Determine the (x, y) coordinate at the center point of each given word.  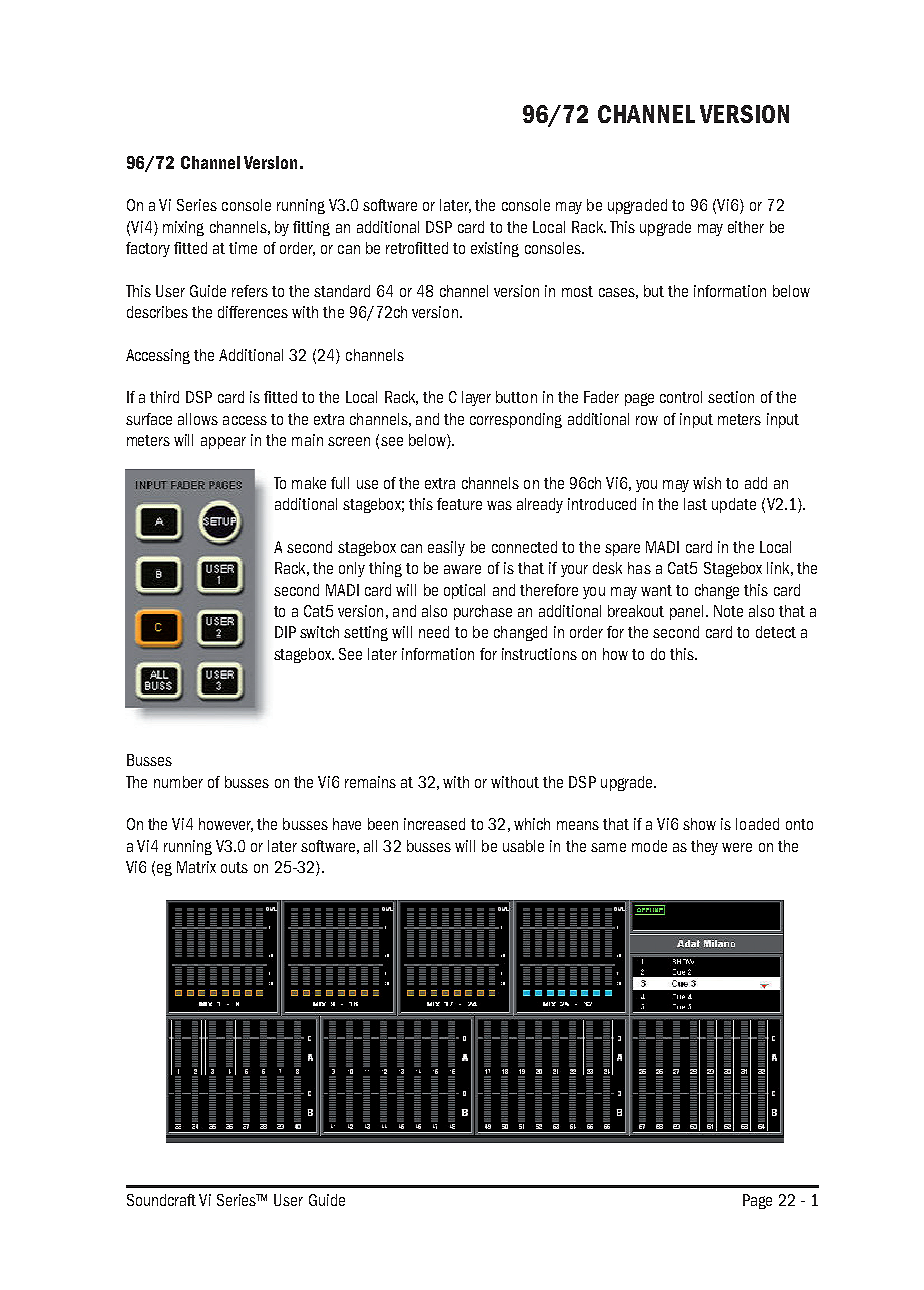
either (746, 227)
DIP (285, 632)
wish (707, 483)
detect (776, 632)
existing (495, 249)
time (243, 248)
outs (234, 867)
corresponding (516, 420)
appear (223, 443)
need (434, 632)
